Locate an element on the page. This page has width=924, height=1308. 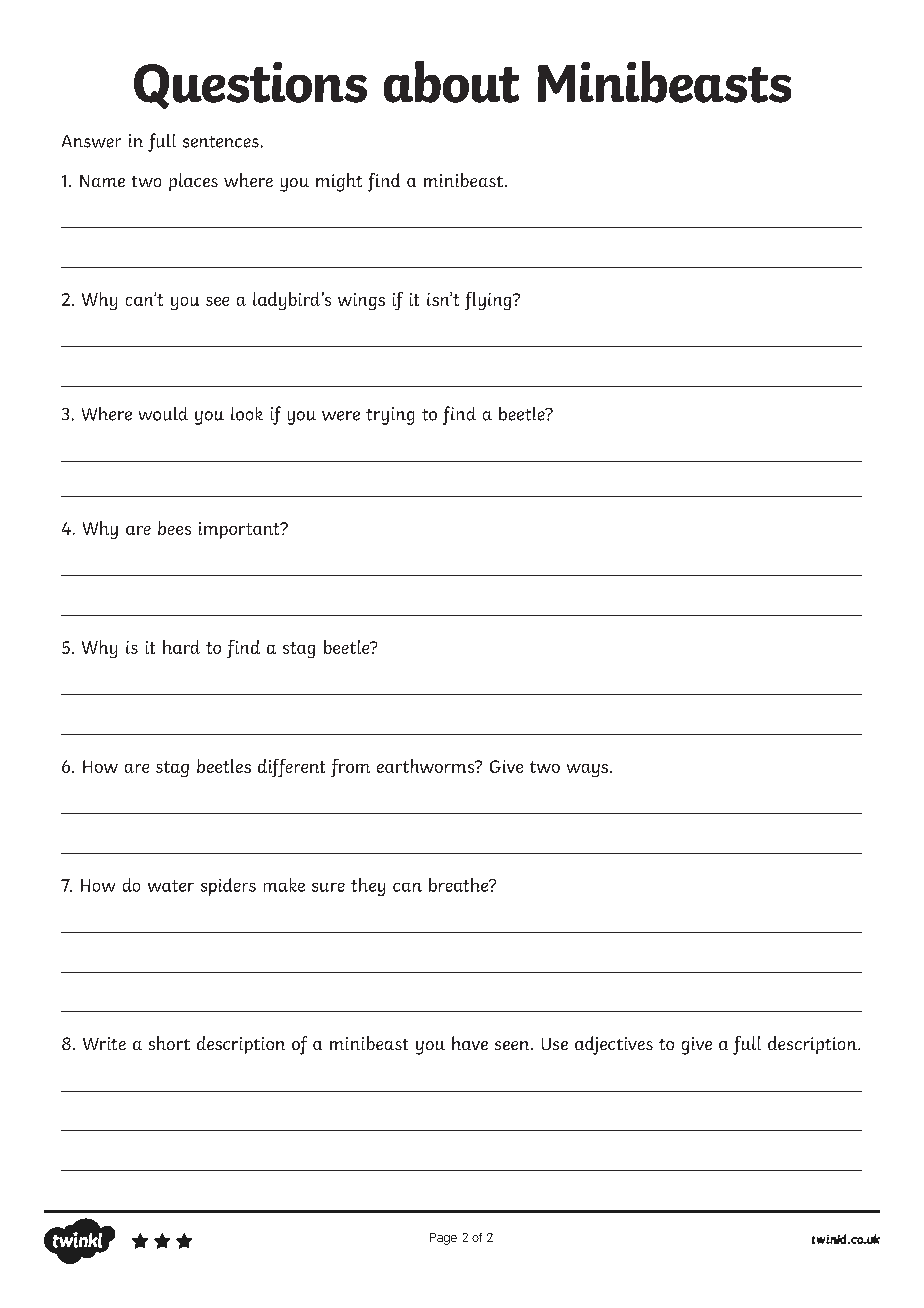
Use is located at coordinates (555, 1044).
